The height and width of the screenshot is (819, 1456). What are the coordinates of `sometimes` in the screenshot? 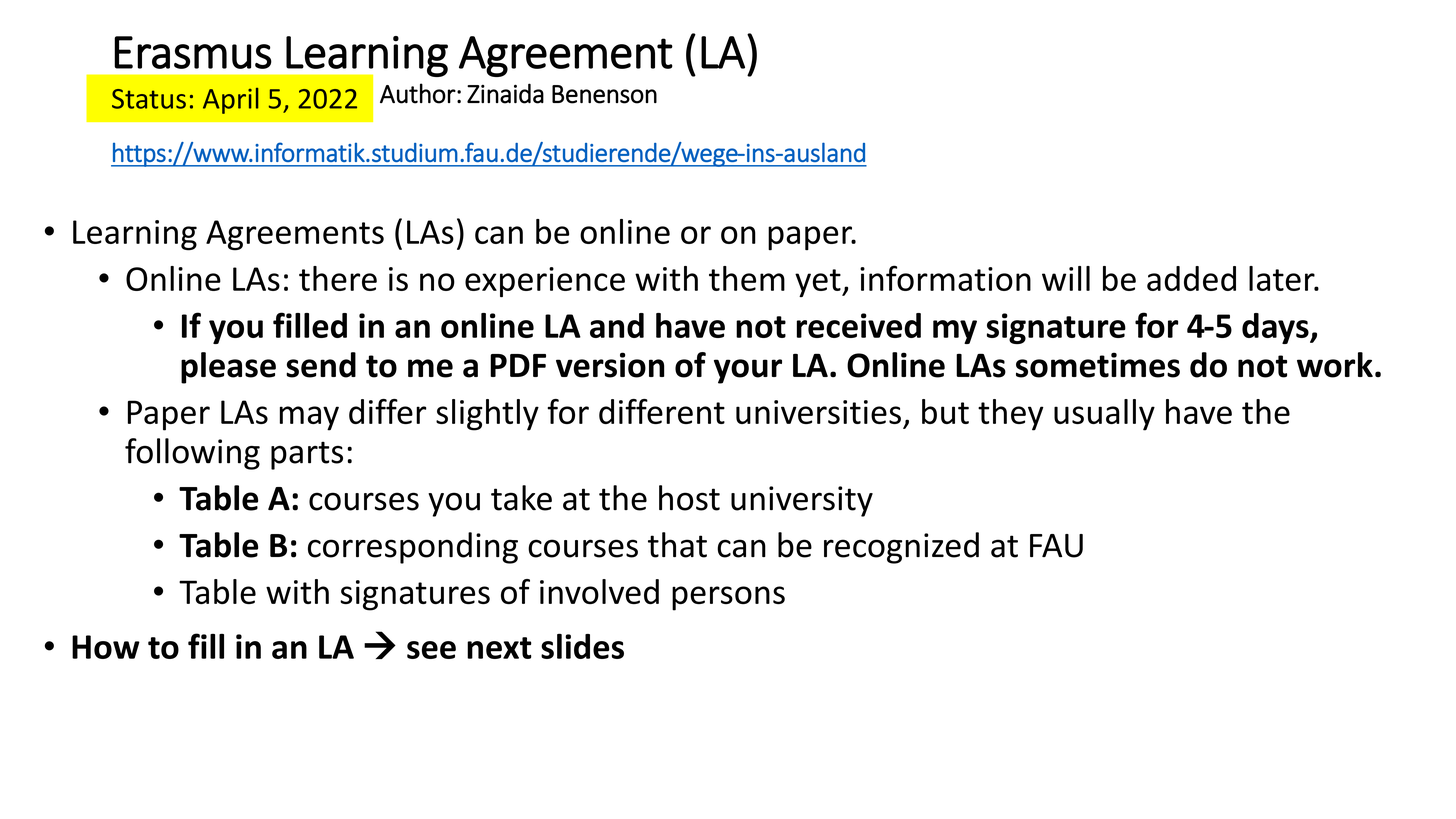 It's located at (1098, 365).
